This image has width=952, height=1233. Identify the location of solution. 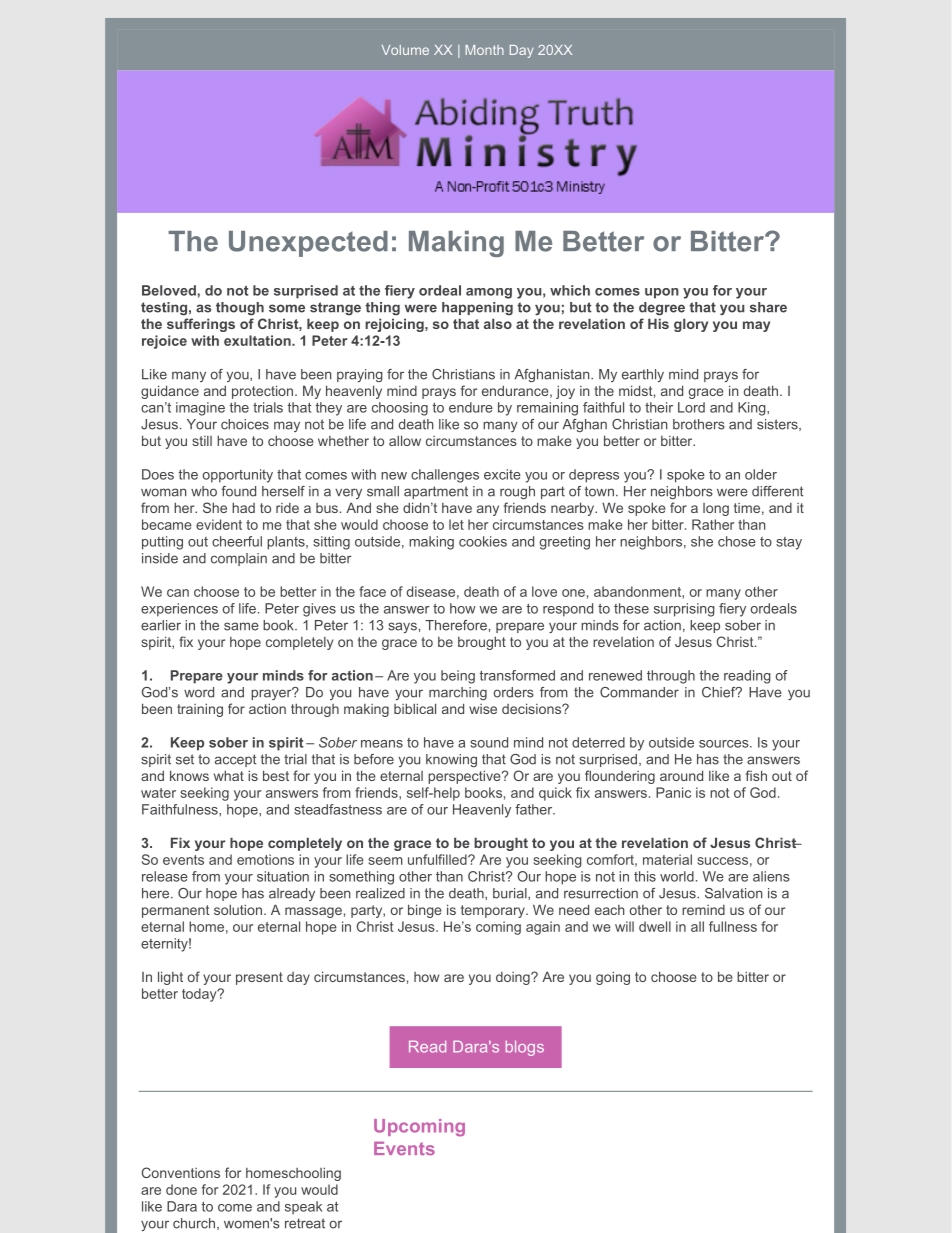
(238, 909).
